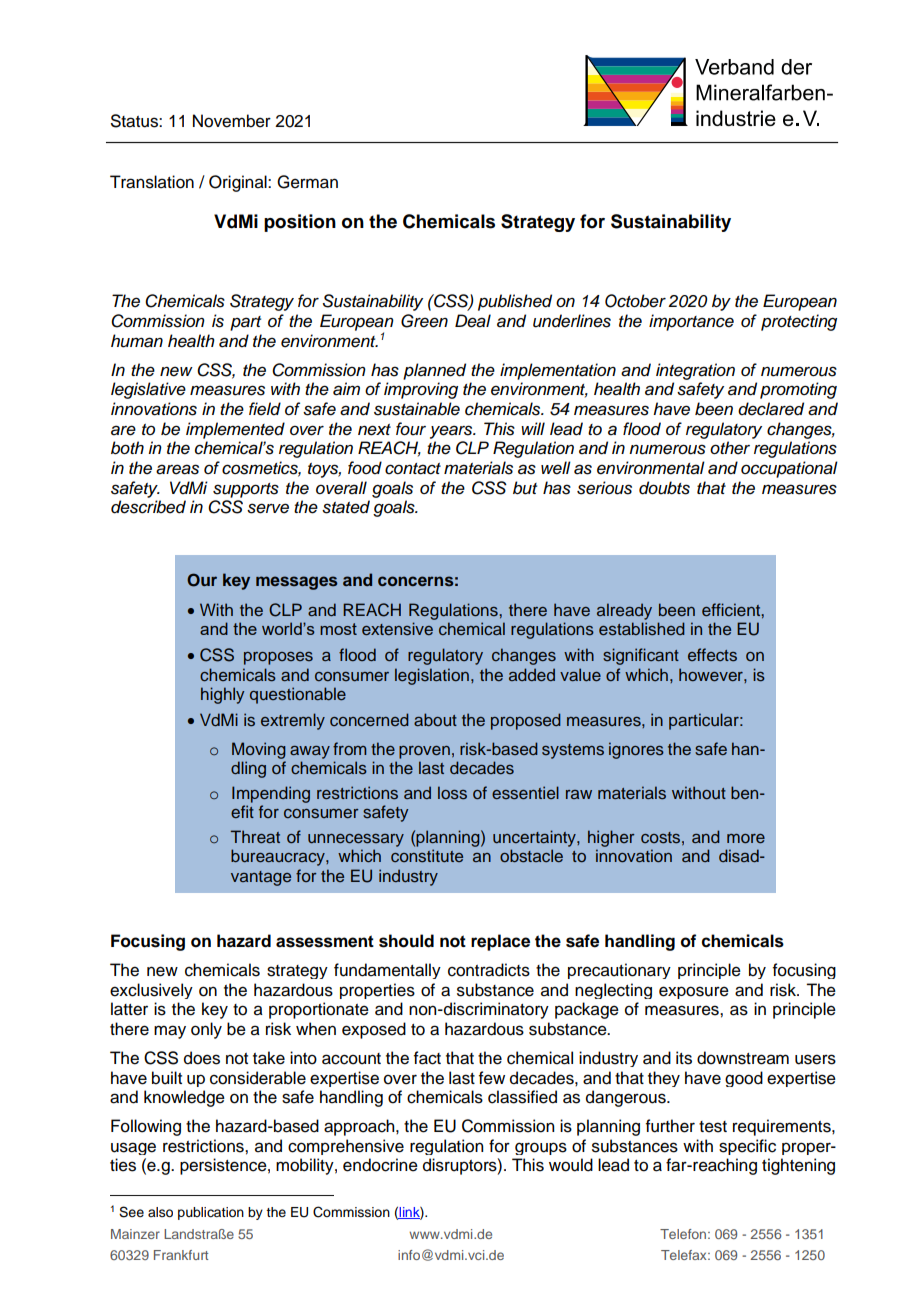  What do you see at coordinates (489, 970) in the screenshot?
I see `contradicts` at bounding box center [489, 970].
